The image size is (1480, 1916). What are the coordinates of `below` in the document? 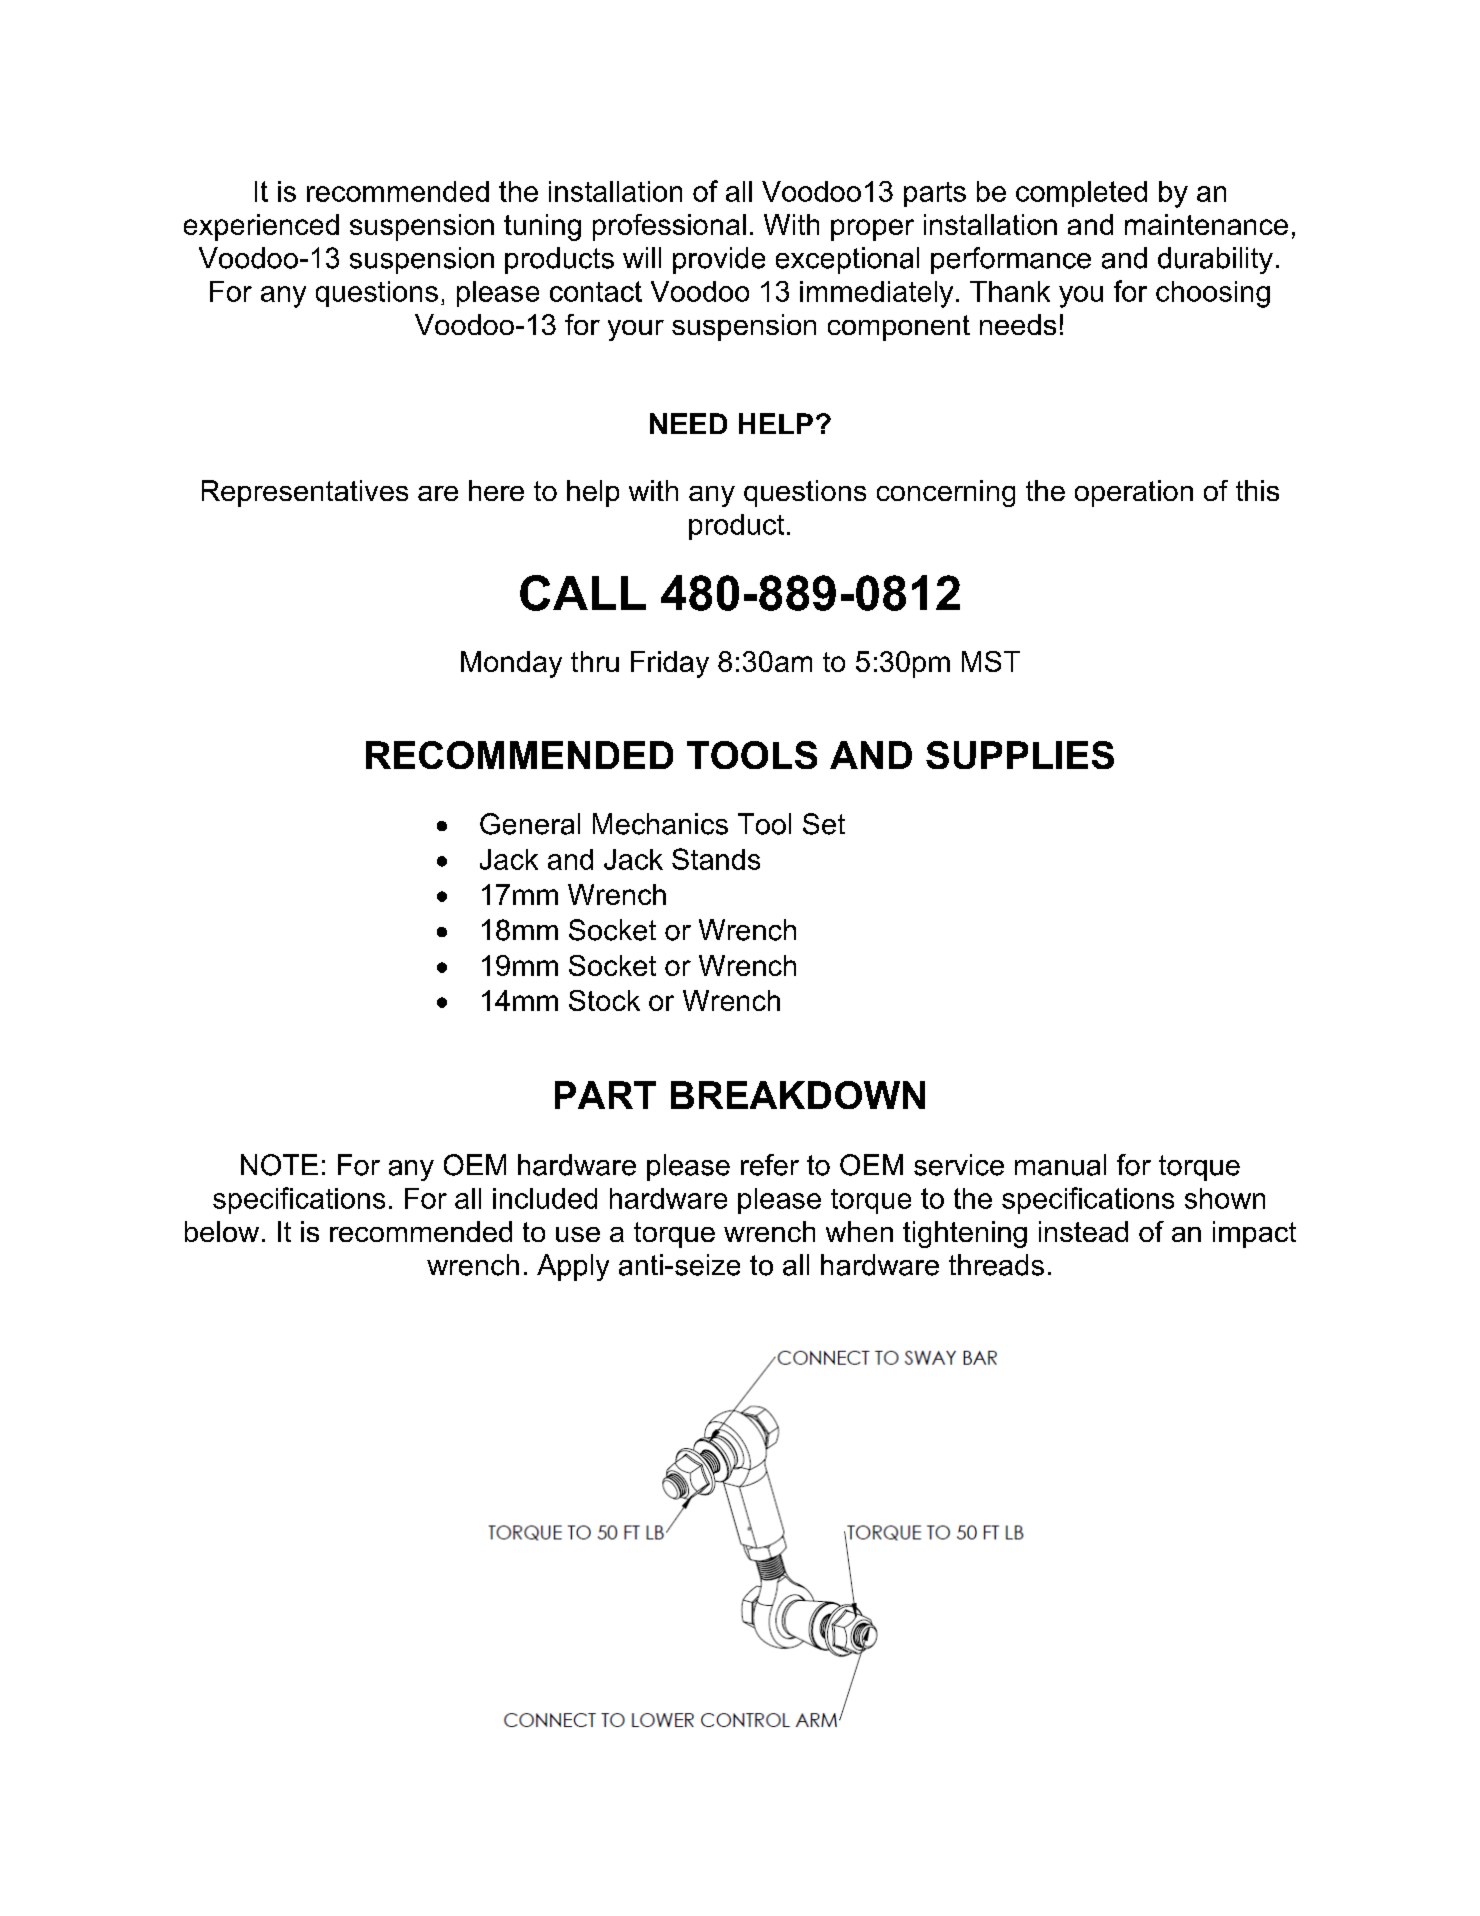 It's located at (222, 1231).
